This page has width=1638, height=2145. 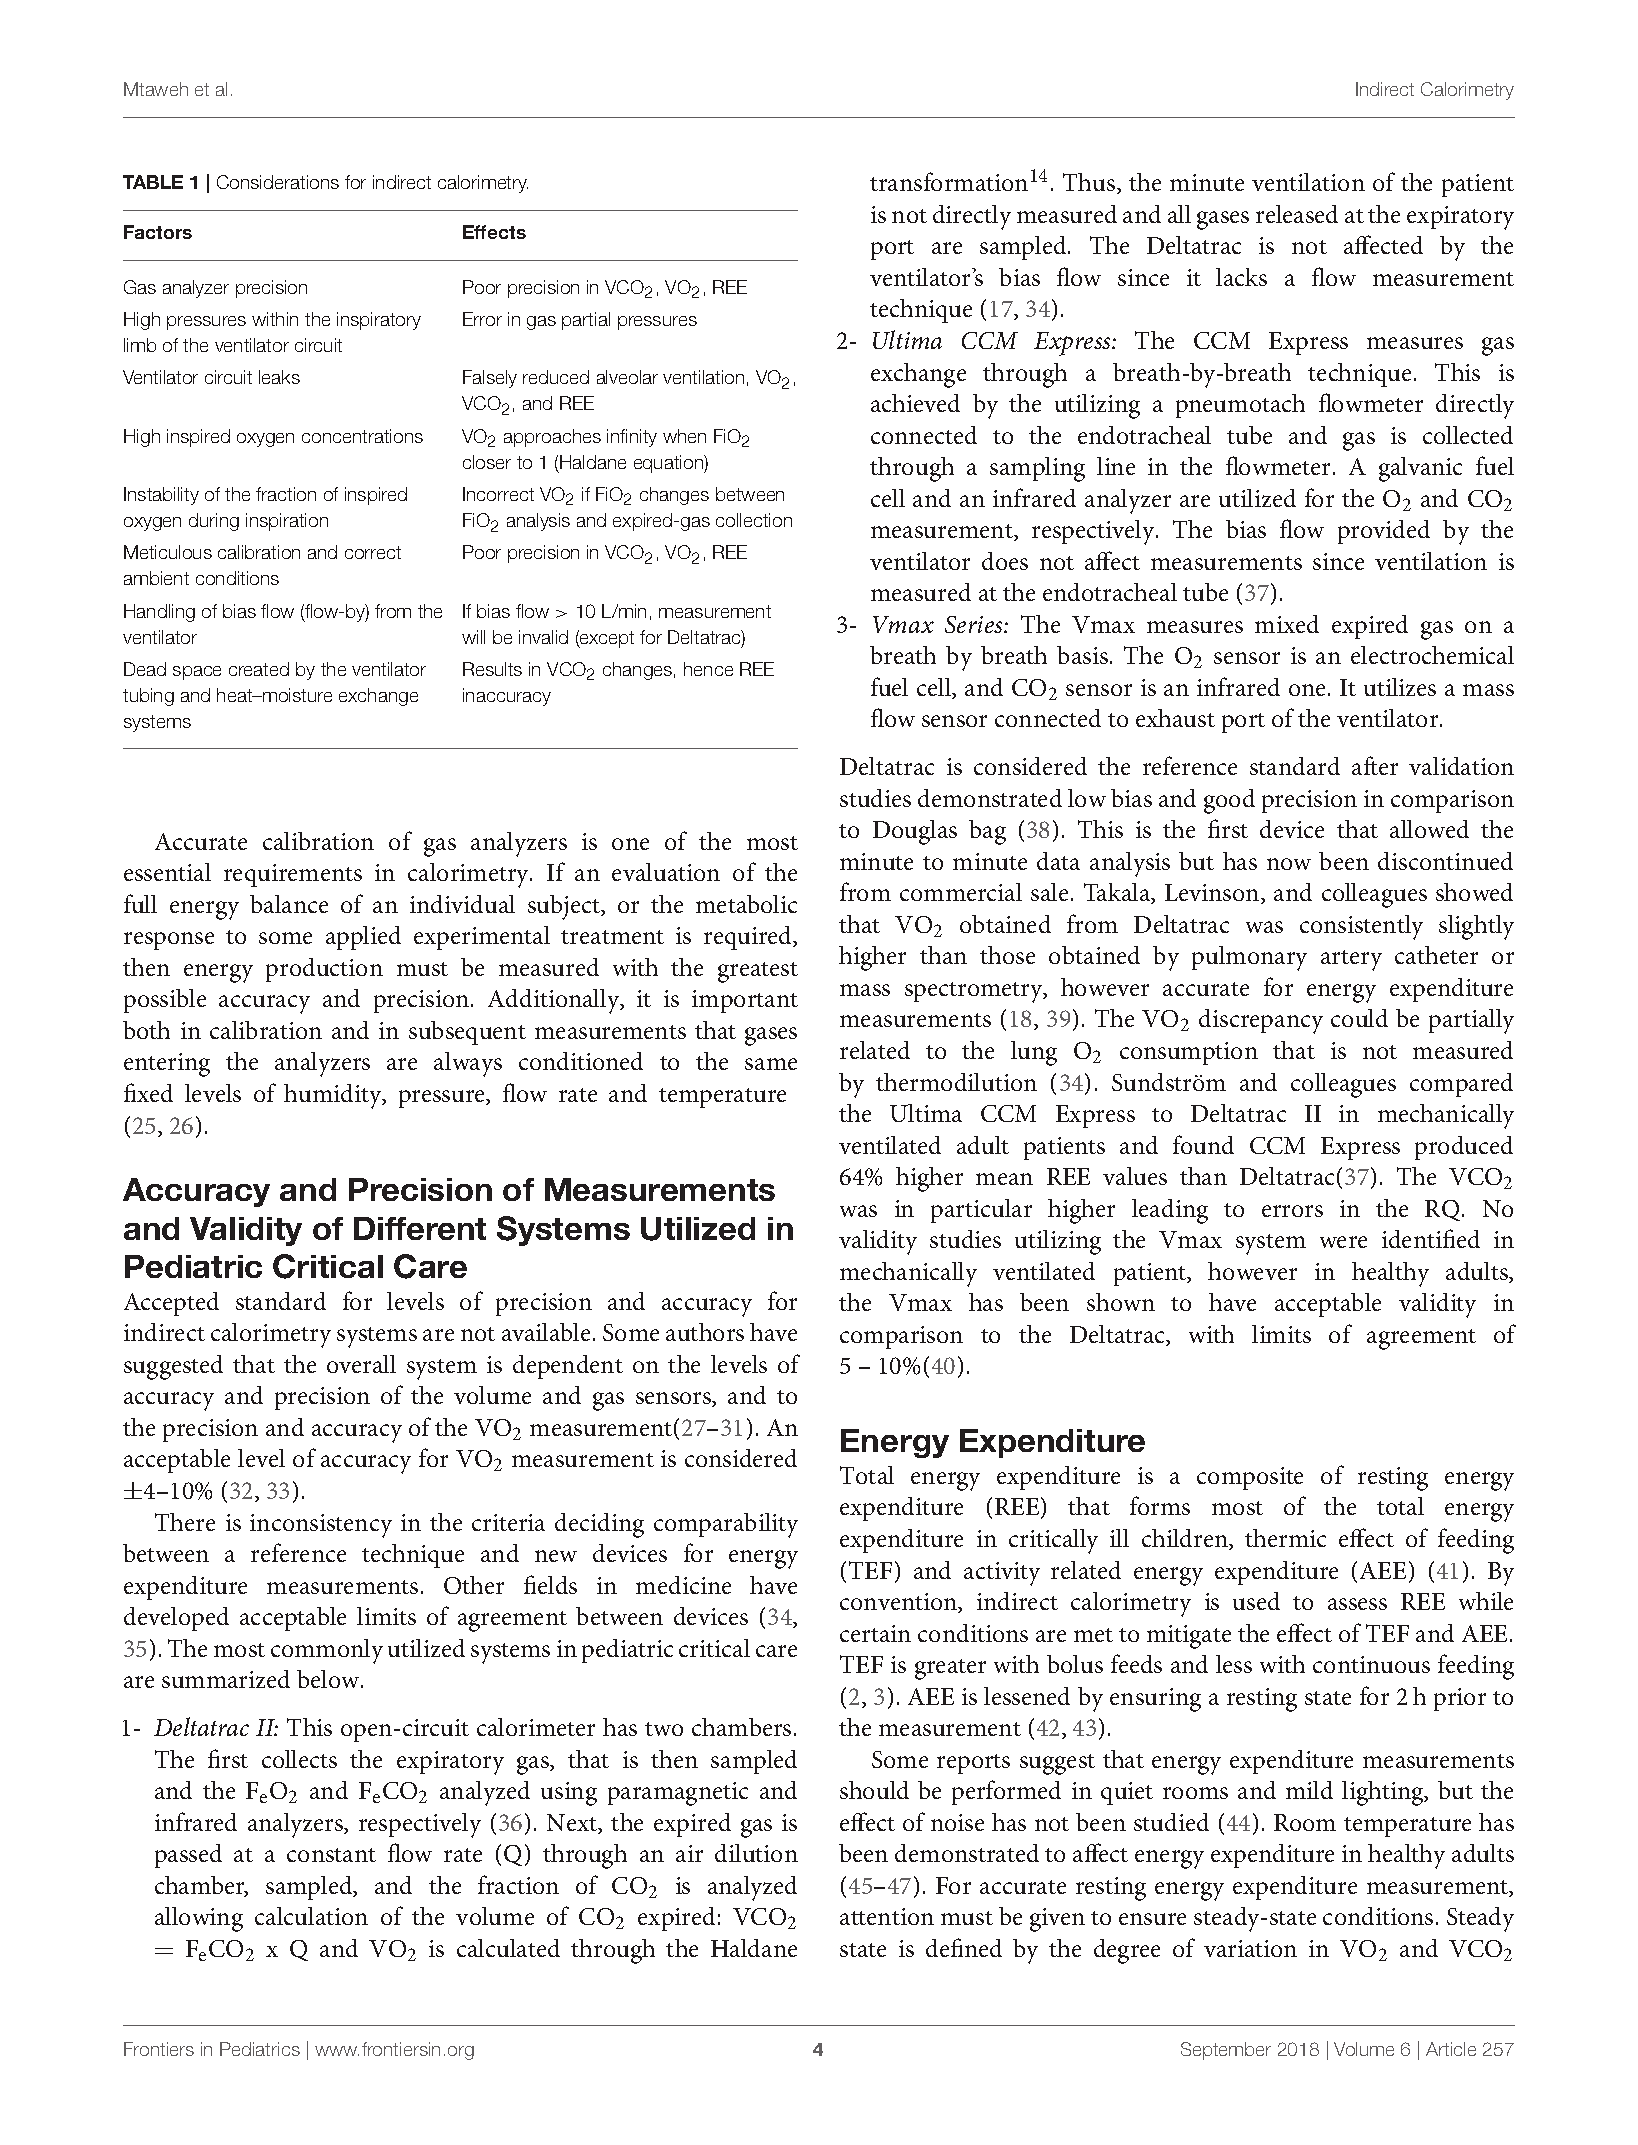 What do you see at coordinates (1400, 687) in the page?
I see `utilizes` at bounding box center [1400, 687].
